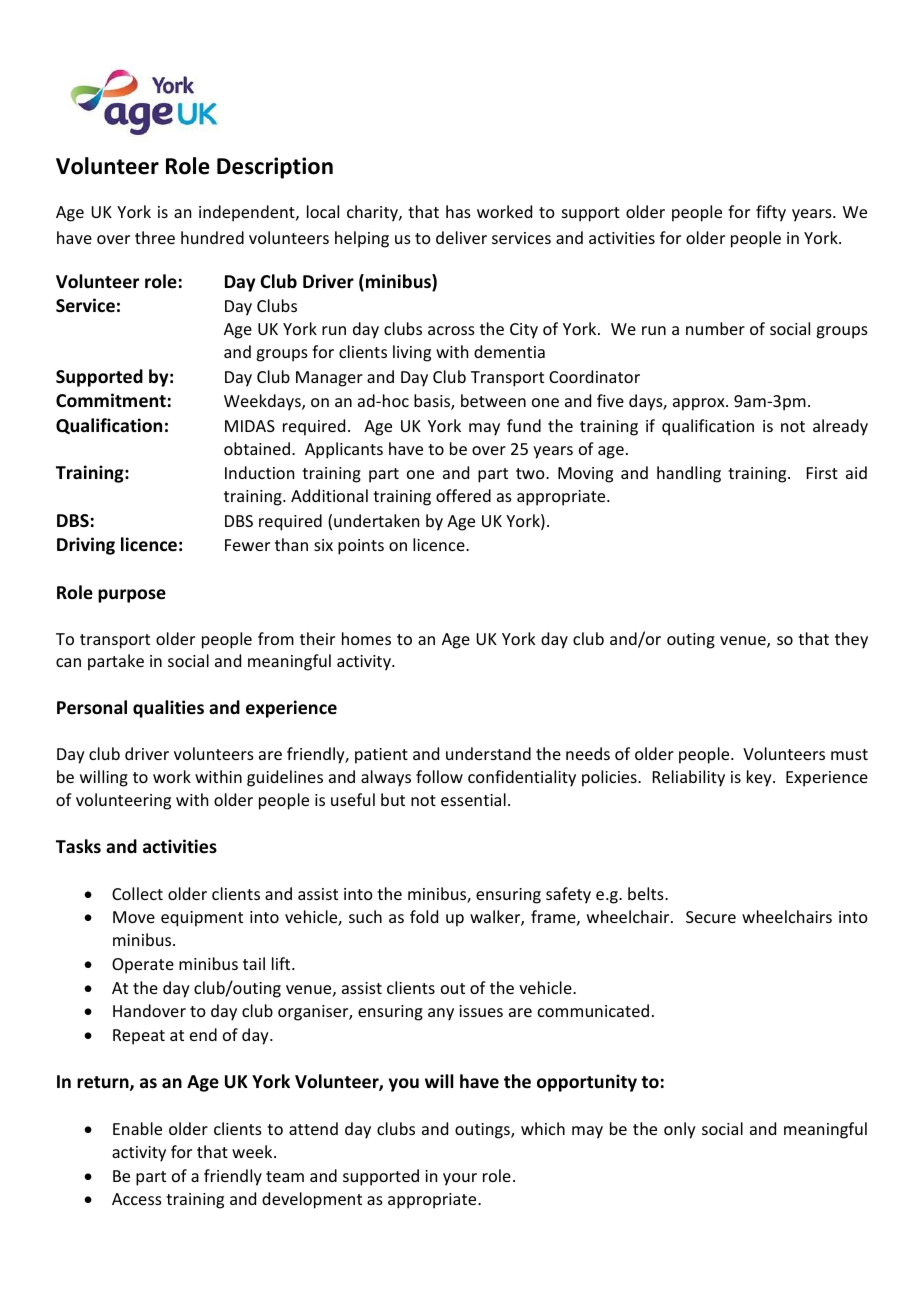 Image resolution: width=924 pixels, height=1308 pixels. Describe the element at coordinates (155, 237) in the image. I see `three` at that location.
